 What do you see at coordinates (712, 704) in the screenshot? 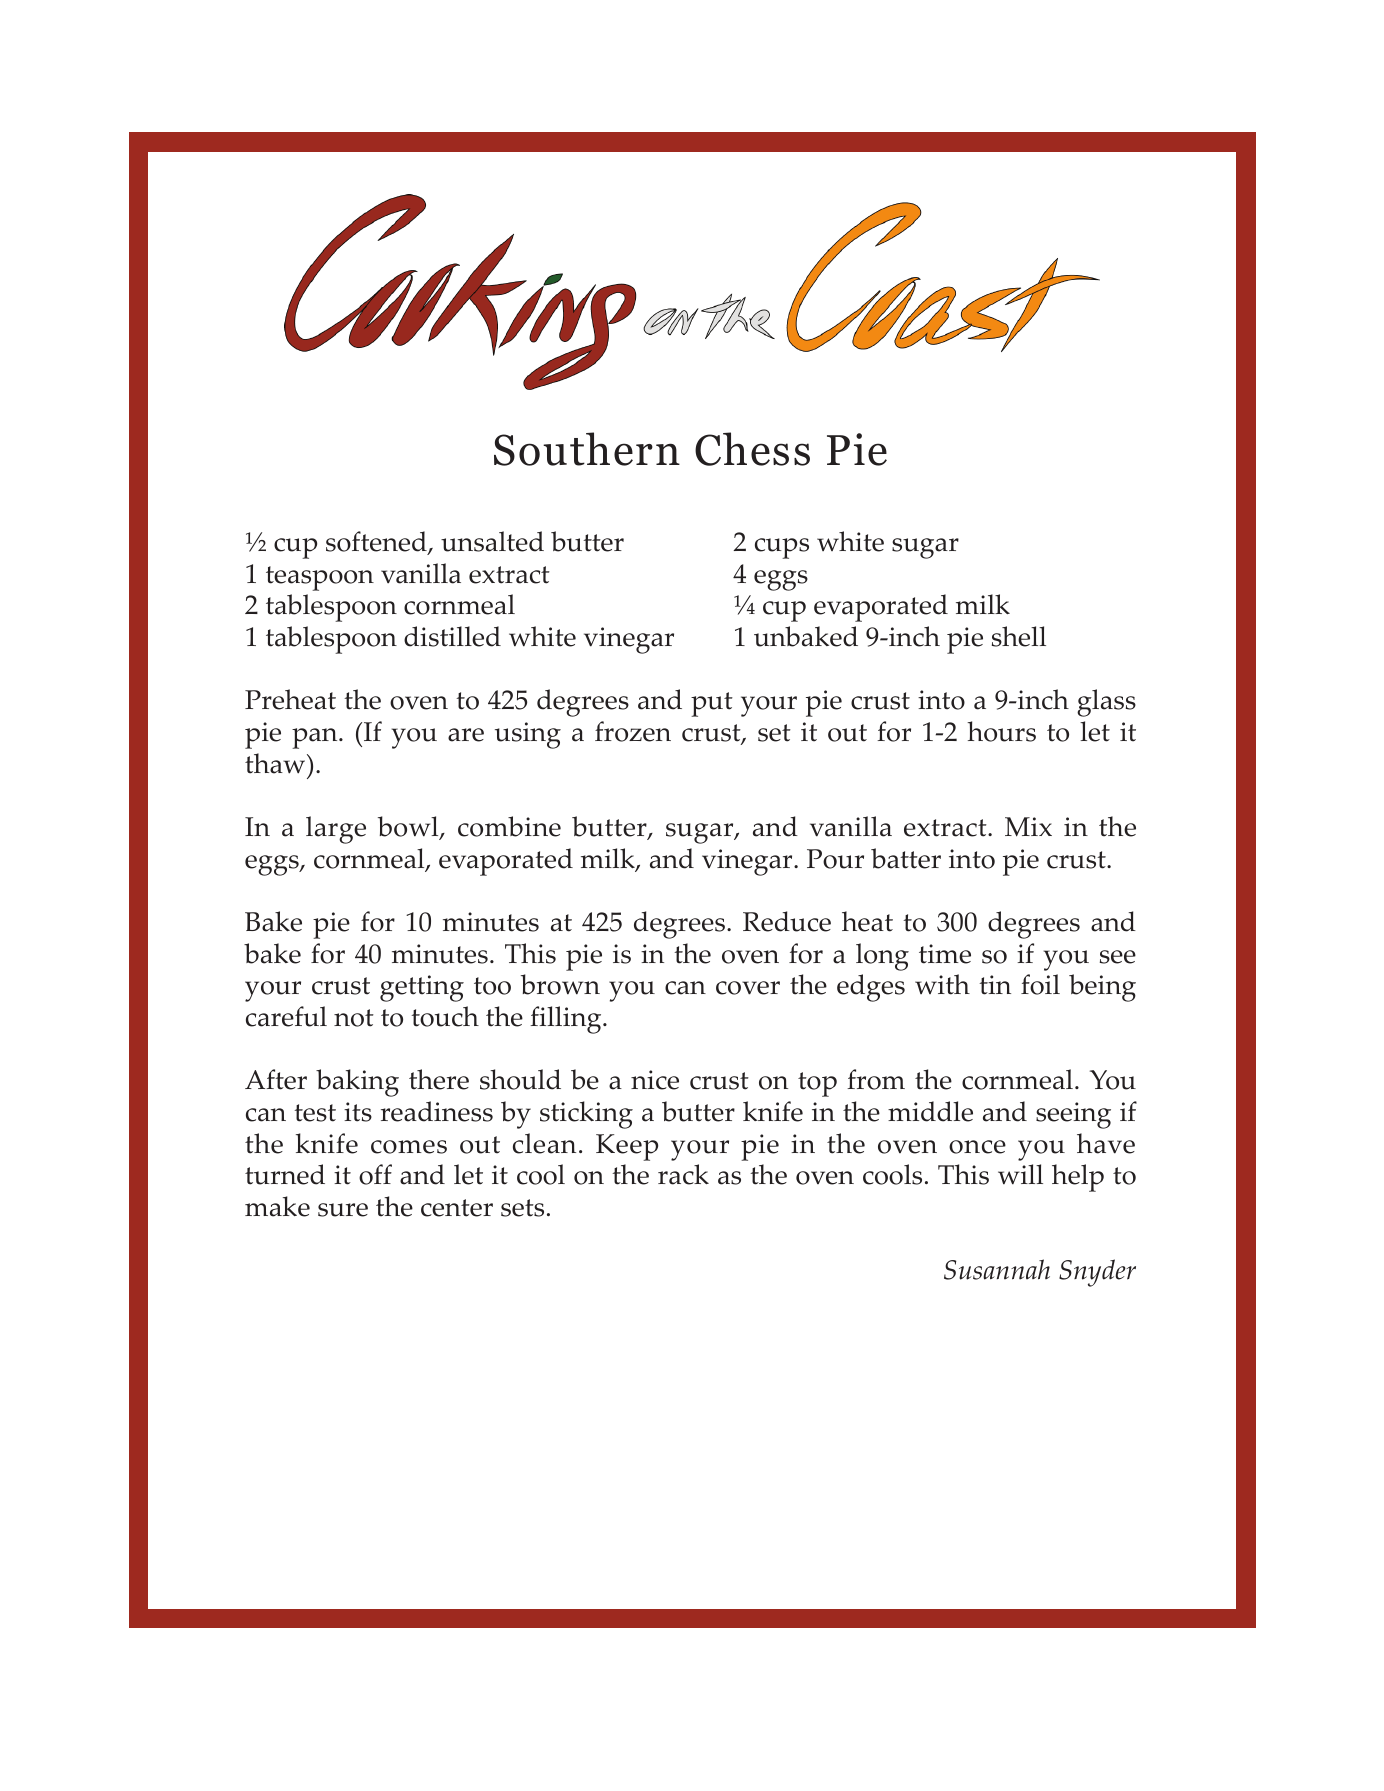
I see `put` at bounding box center [712, 704].
